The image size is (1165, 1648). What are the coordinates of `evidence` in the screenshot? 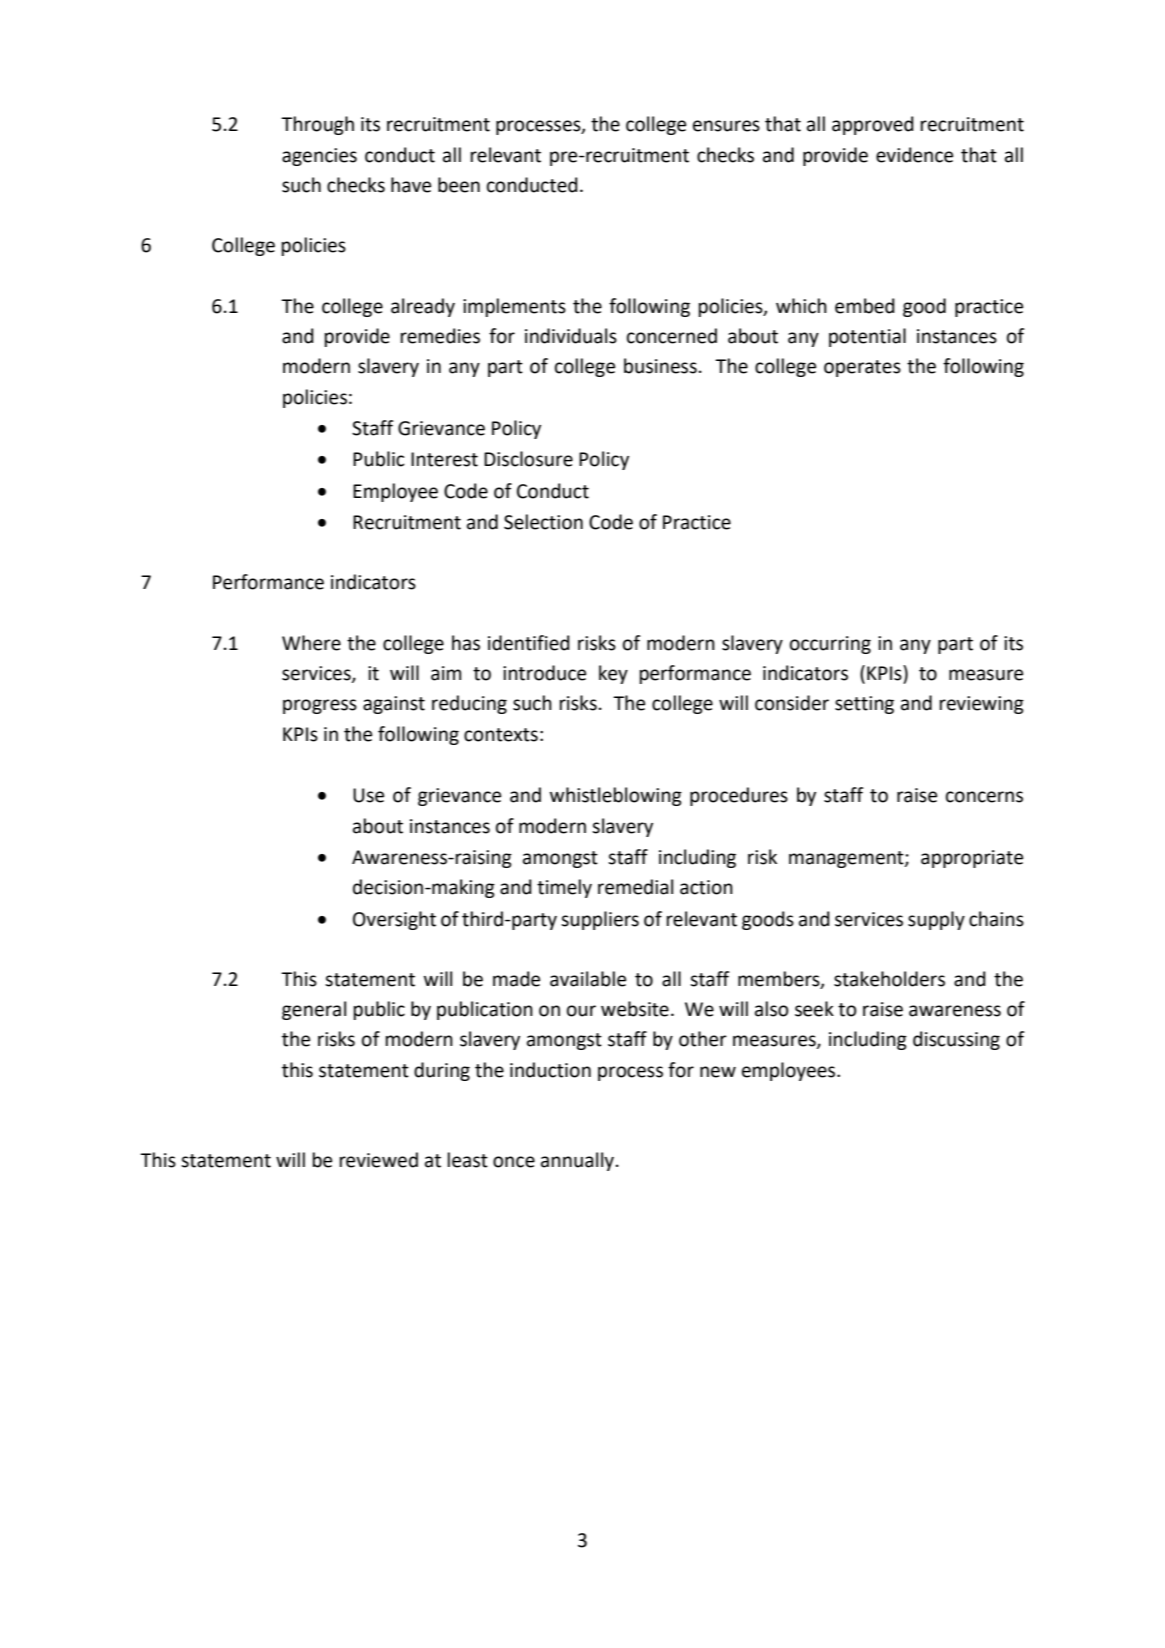 It's located at (914, 155).
